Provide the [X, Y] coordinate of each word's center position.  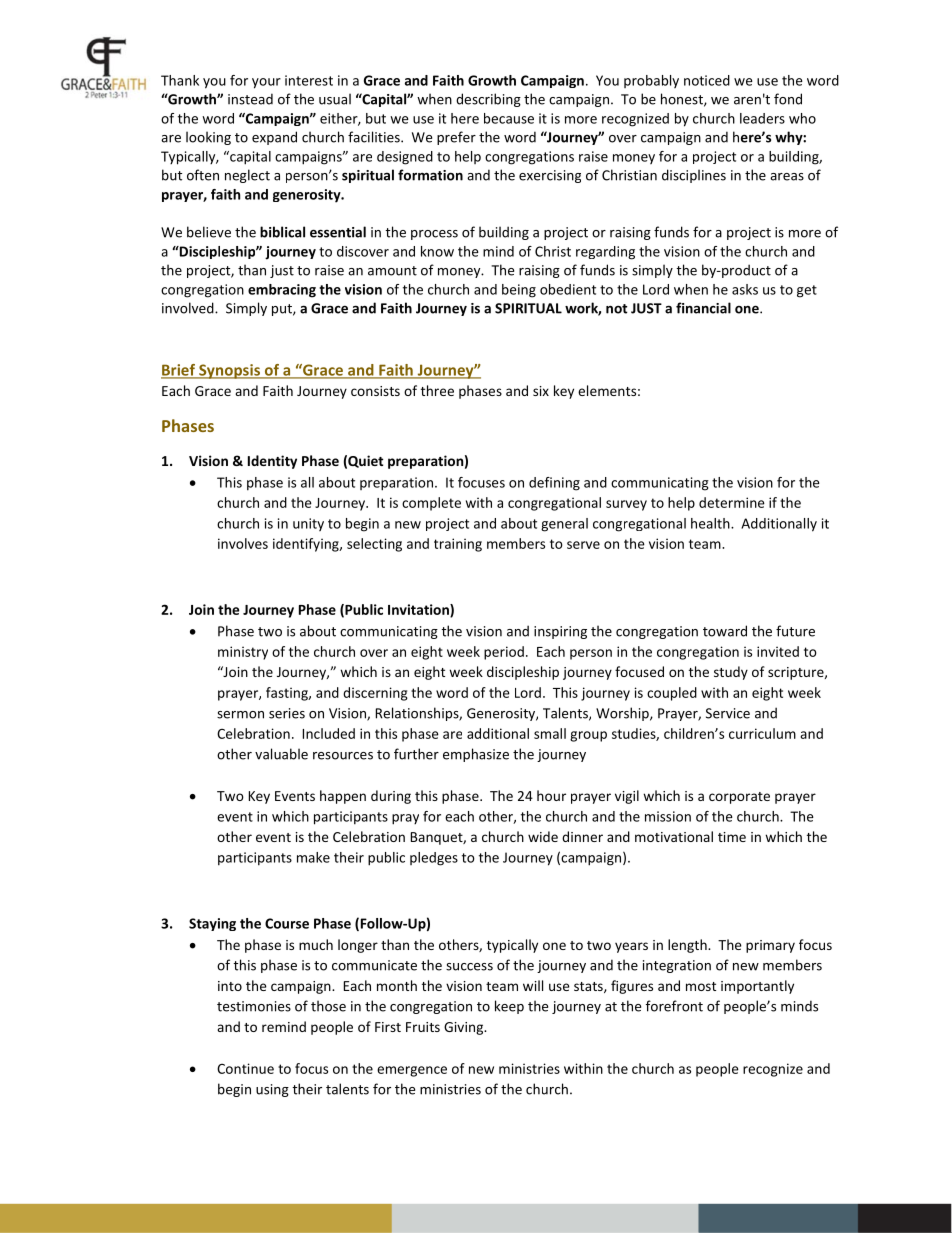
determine [732, 502]
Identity [272, 462]
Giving [464, 1028]
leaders [762, 118]
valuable [281, 754]
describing [488, 100]
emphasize [476, 755]
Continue [245, 1068]
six [541, 391]
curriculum [762, 733]
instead [250, 99]
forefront [674, 1006]
